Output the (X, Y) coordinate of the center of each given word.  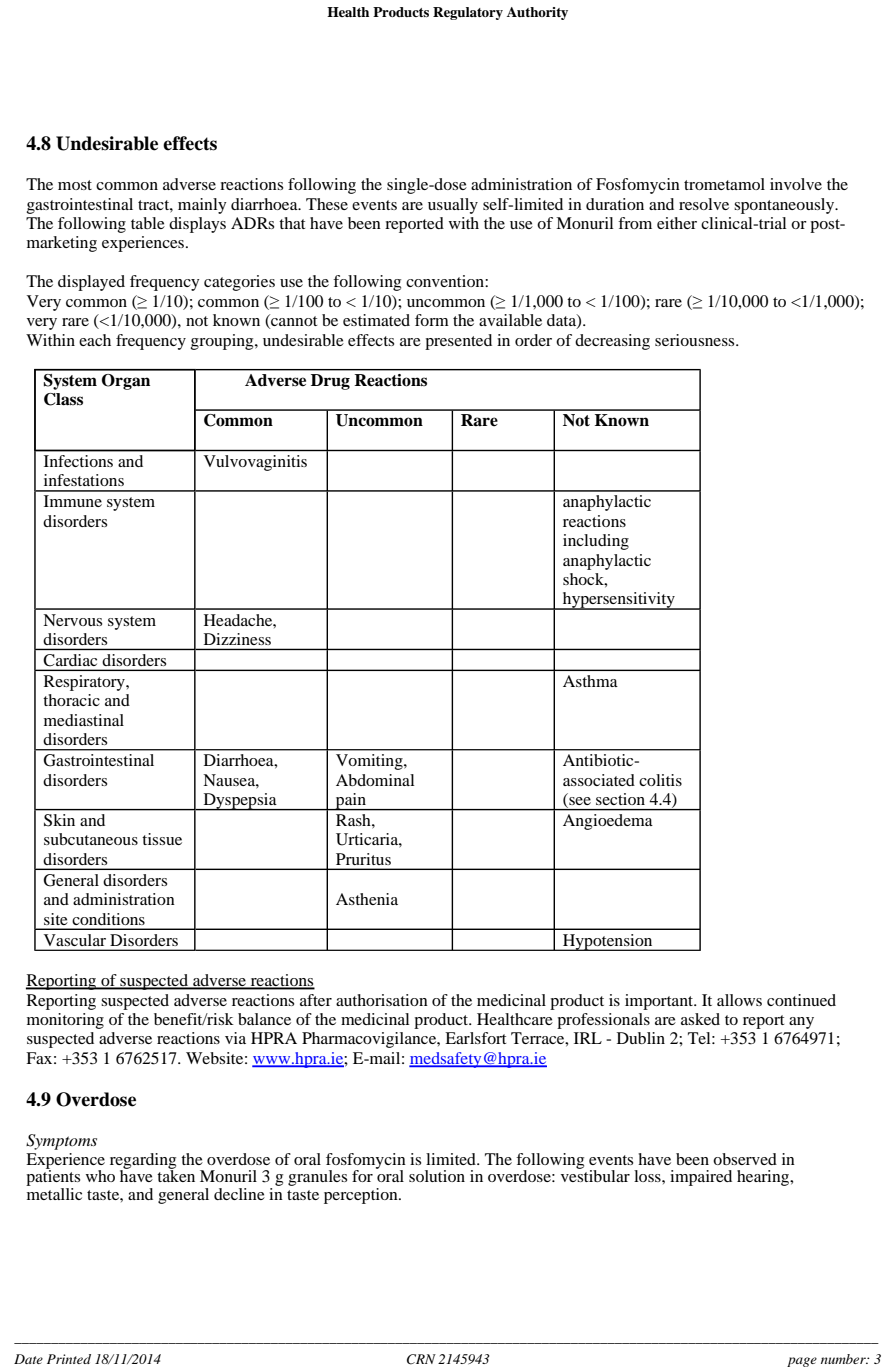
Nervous (72, 620)
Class (63, 399)
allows (739, 1000)
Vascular (75, 940)
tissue (162, 839)
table (148, 223)
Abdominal (375, 780)
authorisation (382, 1000)
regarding (143, 1162)
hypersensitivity (619, 601)
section (620, 799)
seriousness (696, 340)
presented (458, 342)
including (596, 542)
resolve (704, 204)
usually (453, 206)
